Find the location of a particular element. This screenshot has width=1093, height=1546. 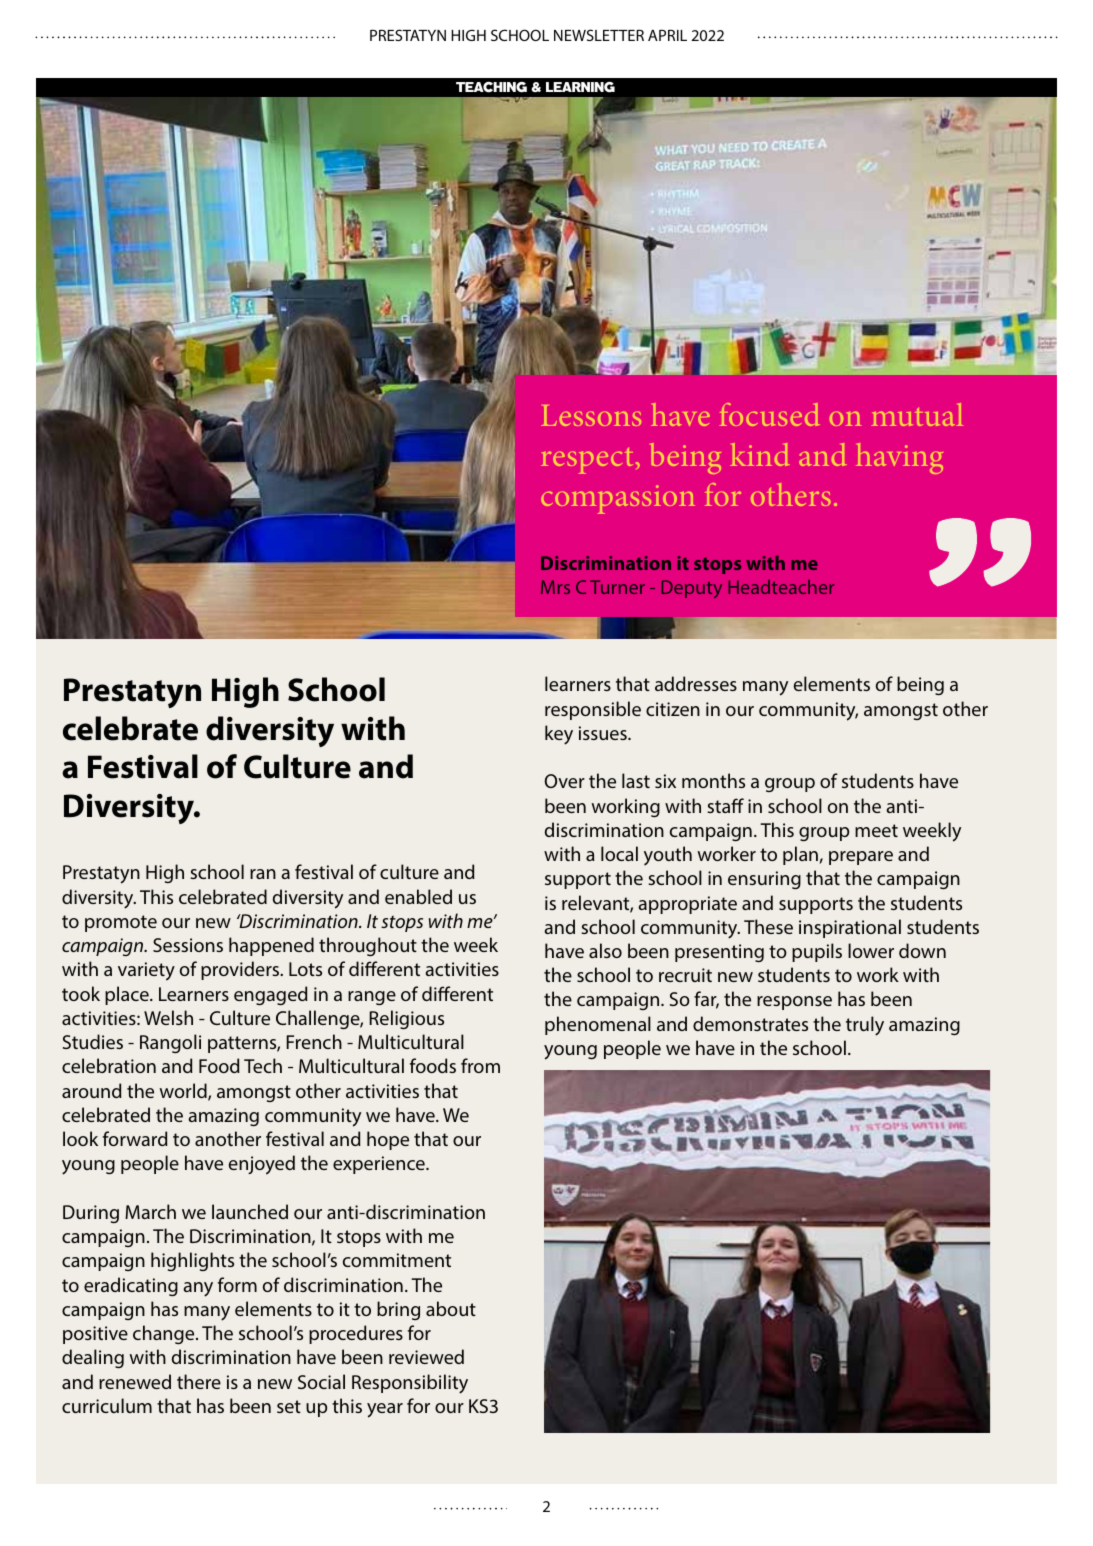

truly is located at coordinates (865, 1026).
